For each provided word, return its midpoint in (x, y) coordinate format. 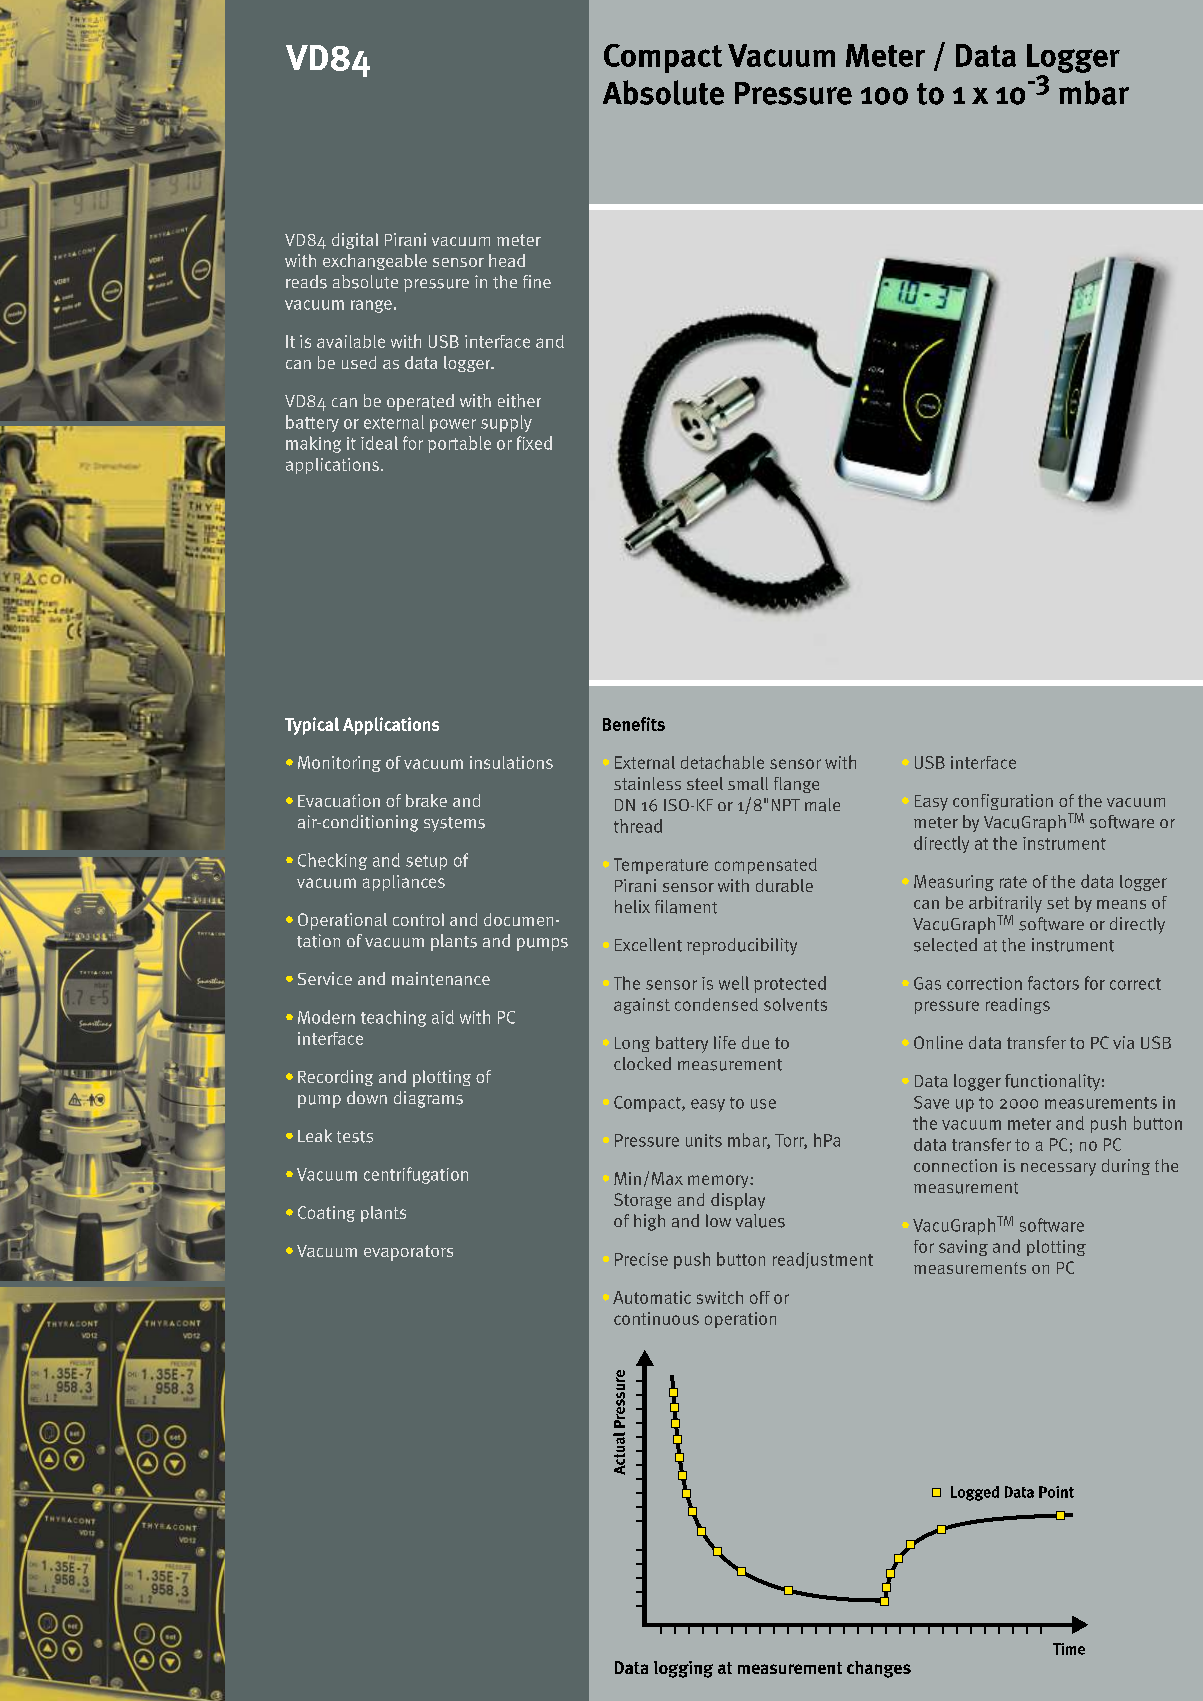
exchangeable (375, 262)
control (418, 919)
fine (537, 281)
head (507, 260)
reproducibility (742, 946)
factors (1053, 983)
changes (879, 1669)
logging (683, 1669)
